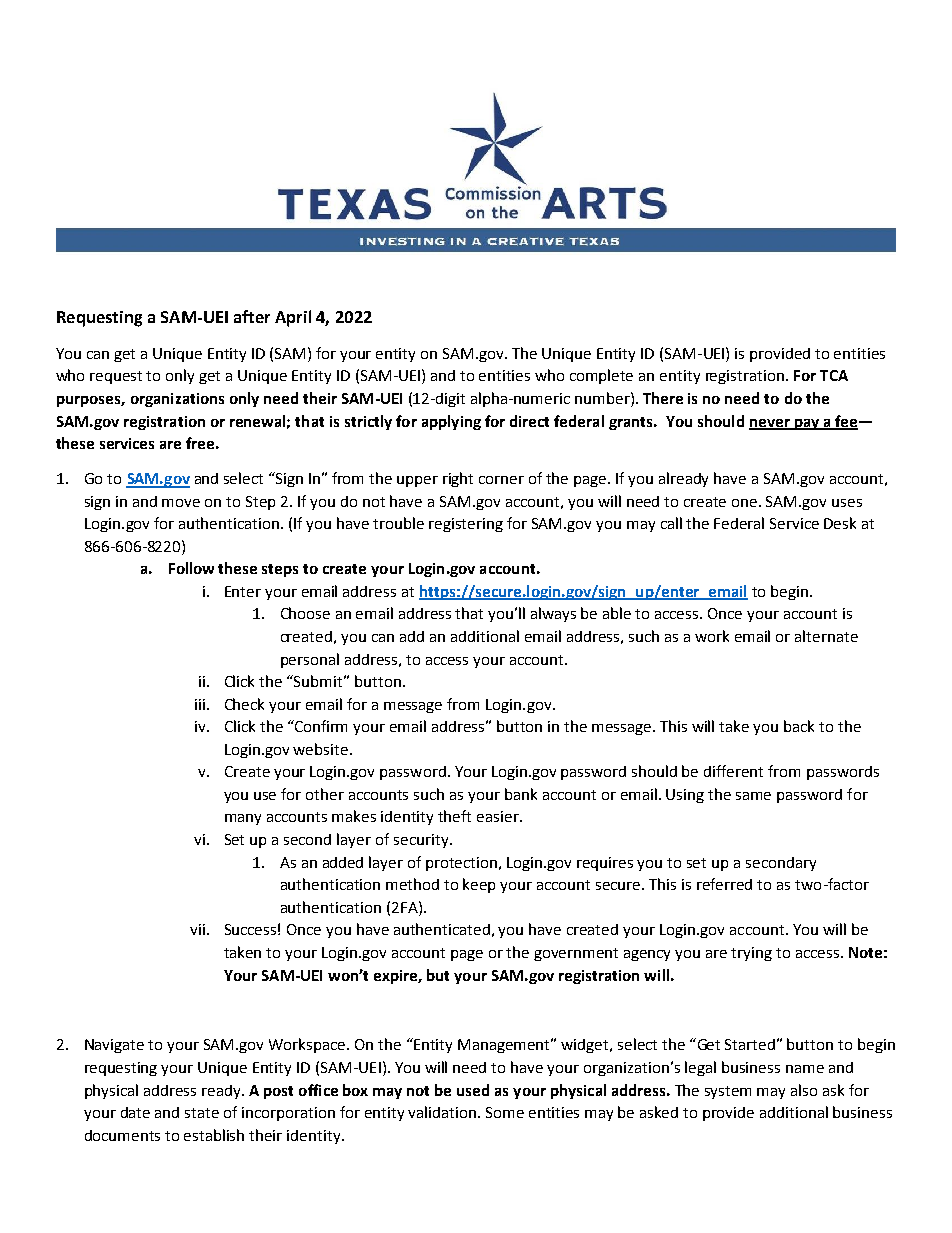  What do you see at coordinates (834, 375) in the screenshot?
I see `TCA` at bounding box center [834, 375].
